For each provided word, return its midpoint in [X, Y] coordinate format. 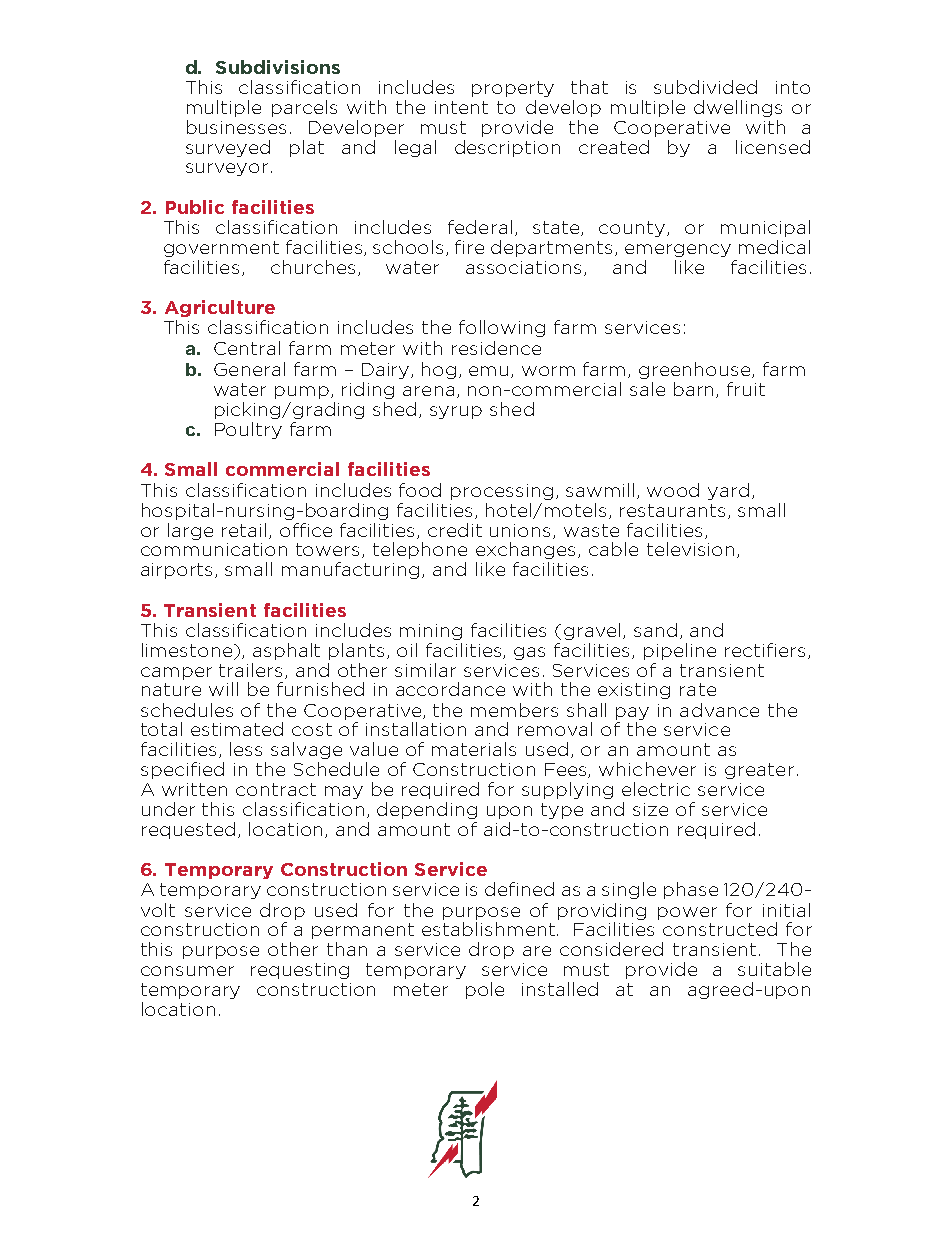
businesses [236, 127]
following [502, 328]
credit [455, 530]
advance [719, 710]
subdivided [705, 87]
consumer [187, 971]
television [692, 550]
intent [461, 107]
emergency [678, 250]
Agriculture [220, 308]
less [246, 749]
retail [244, 530]
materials [474, 749]
